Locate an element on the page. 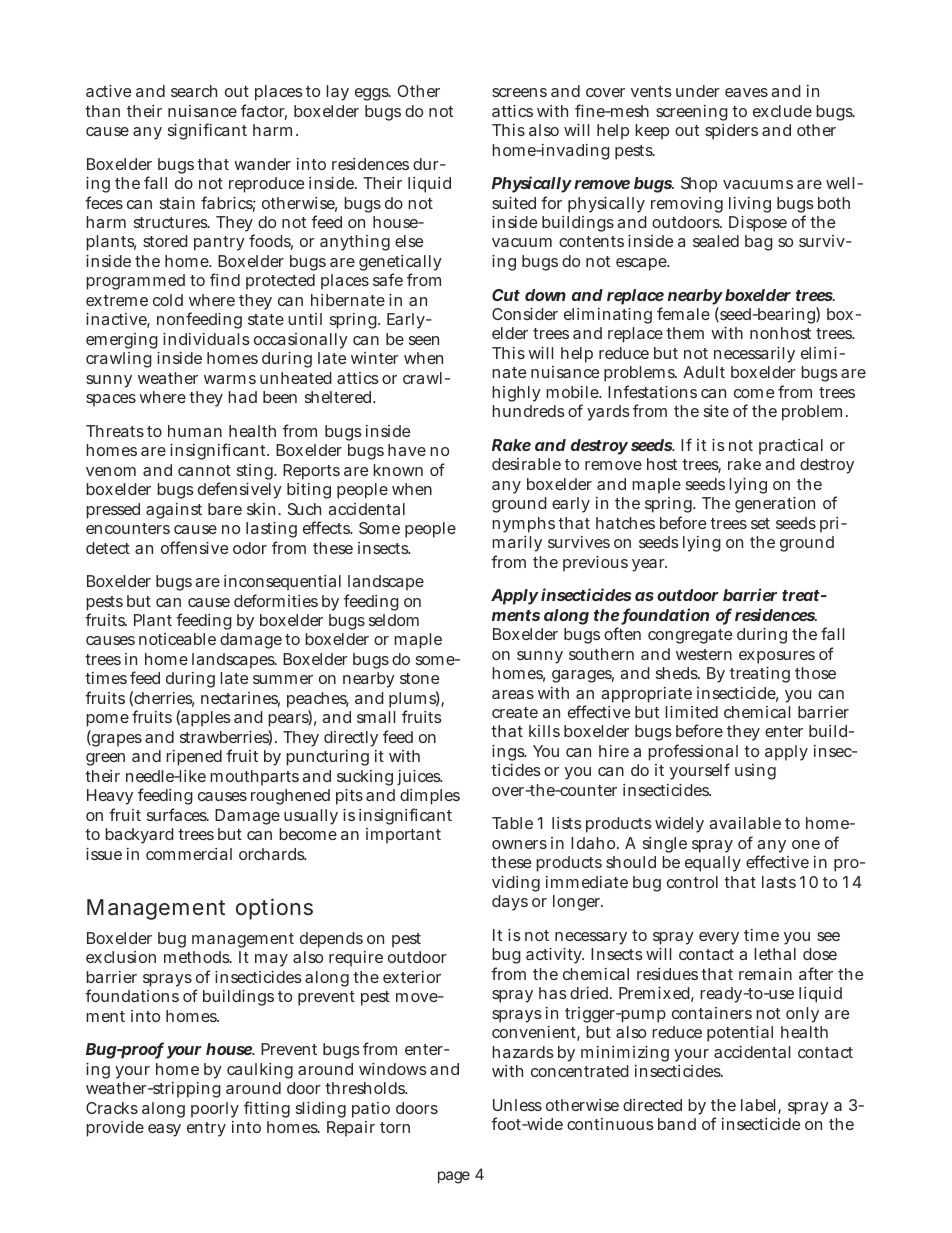 This image has height=1233, width=952. noticeable is located at coordinates (177, 639).
